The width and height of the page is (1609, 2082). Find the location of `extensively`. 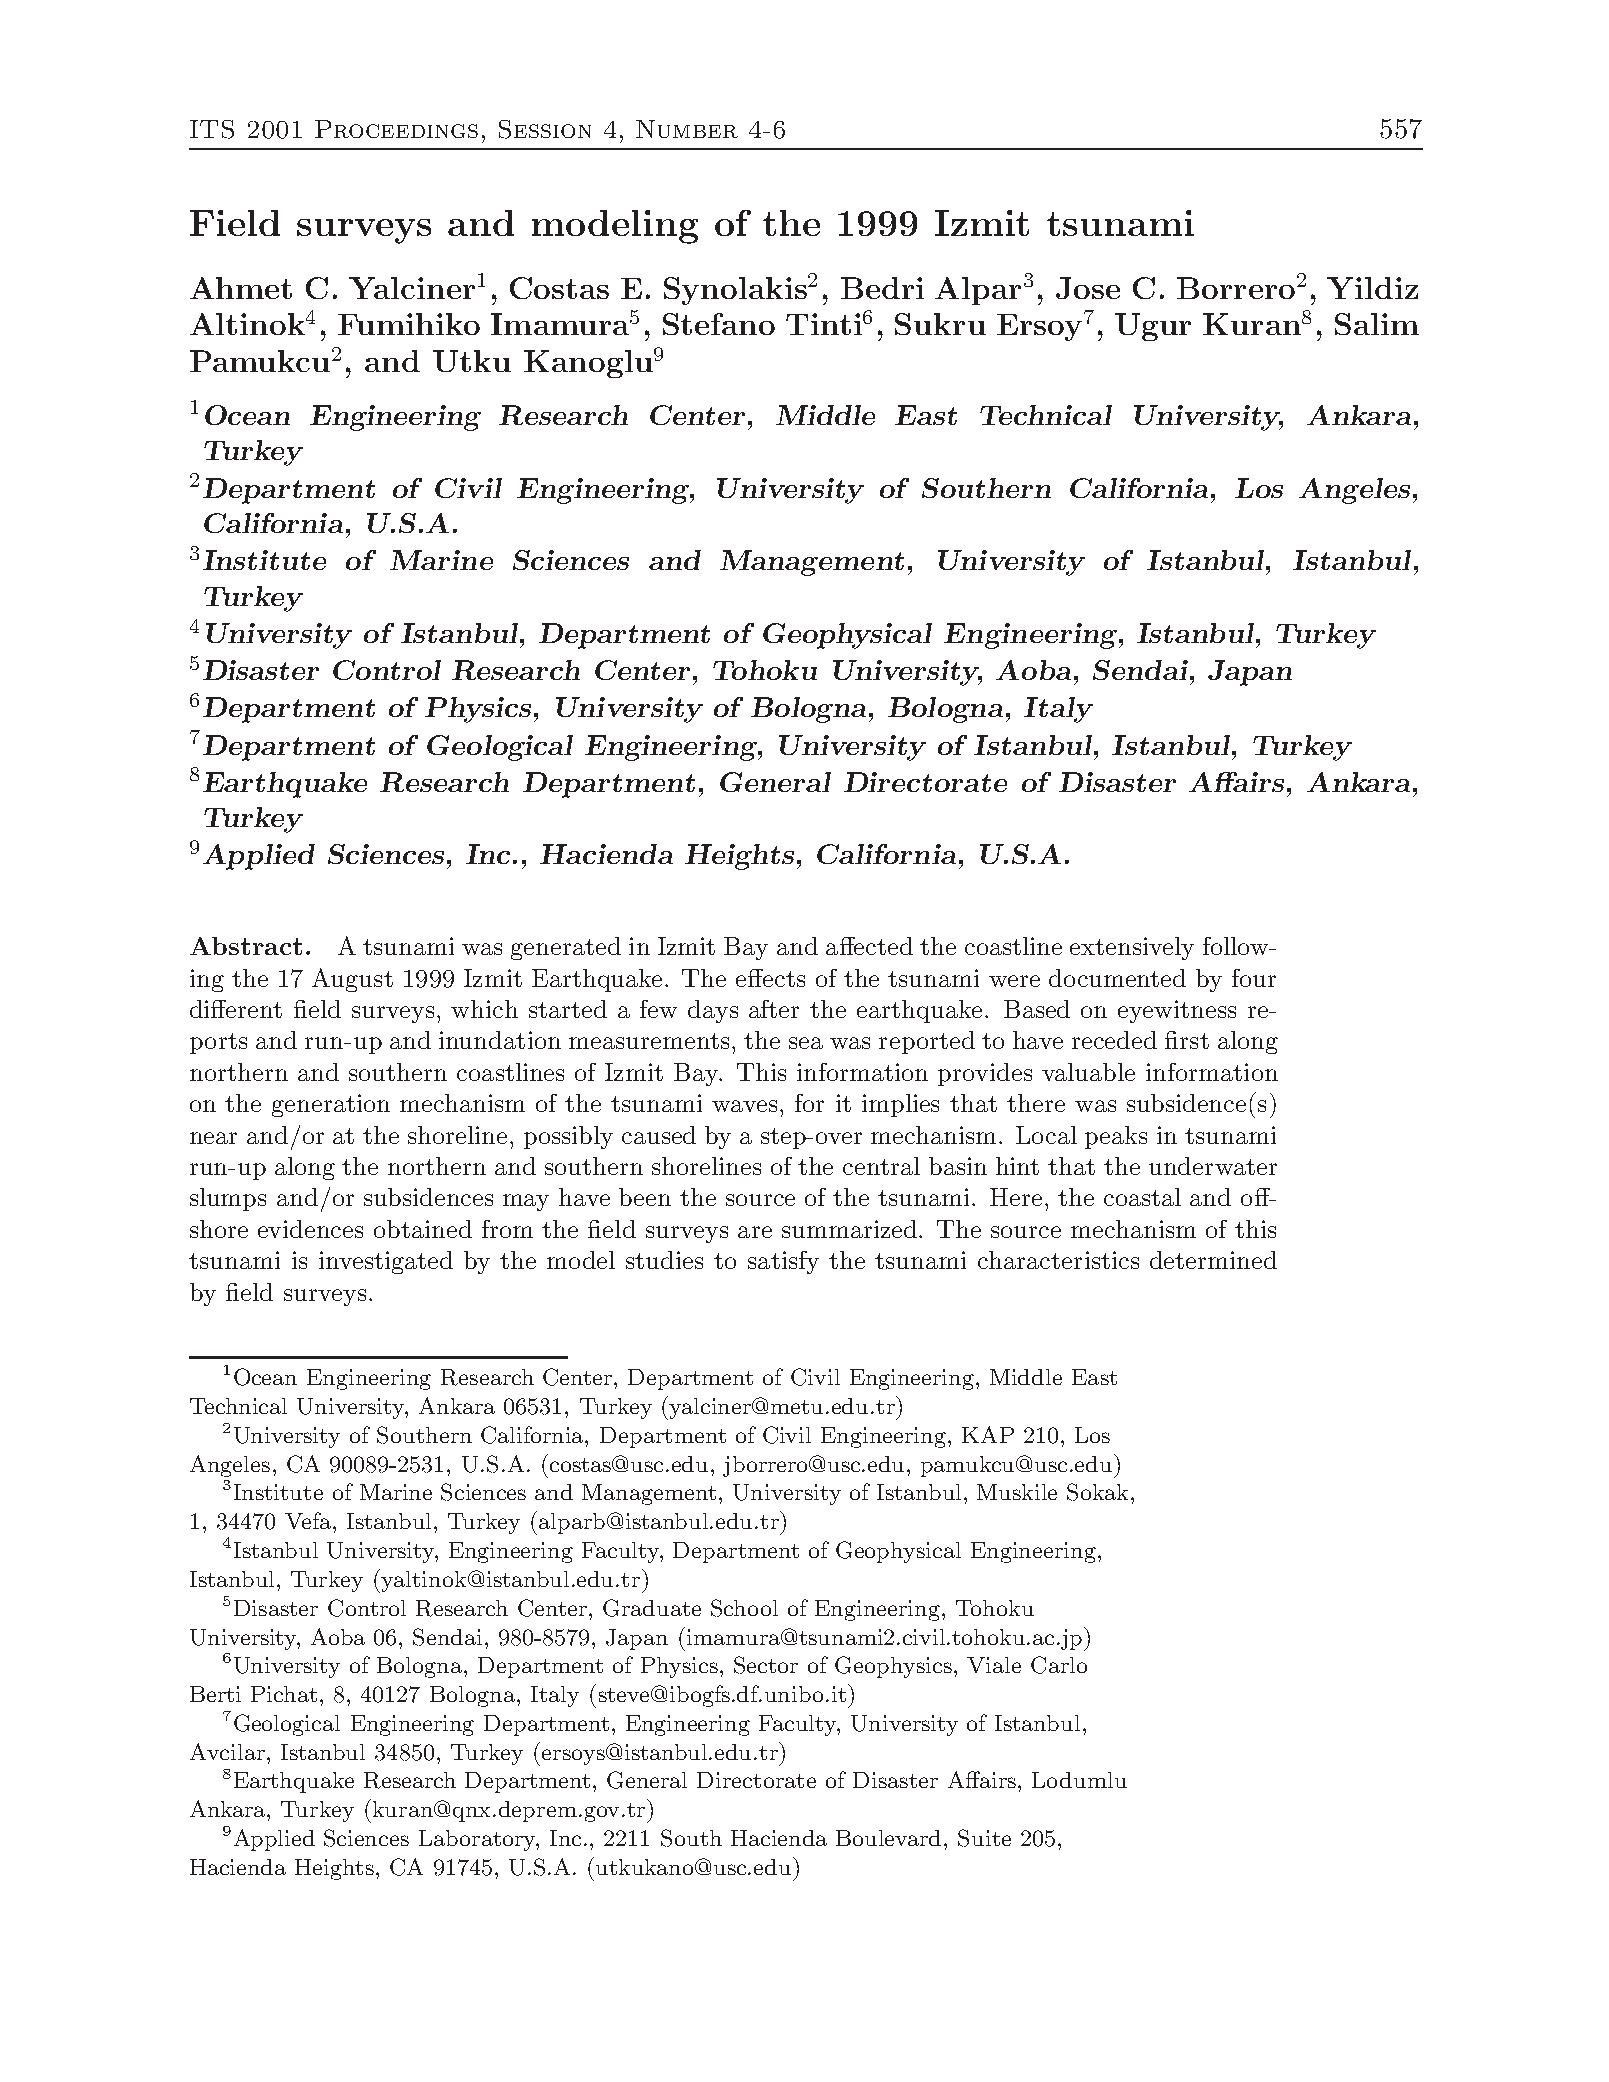

extensively is located at coordinates (1132, 948).
